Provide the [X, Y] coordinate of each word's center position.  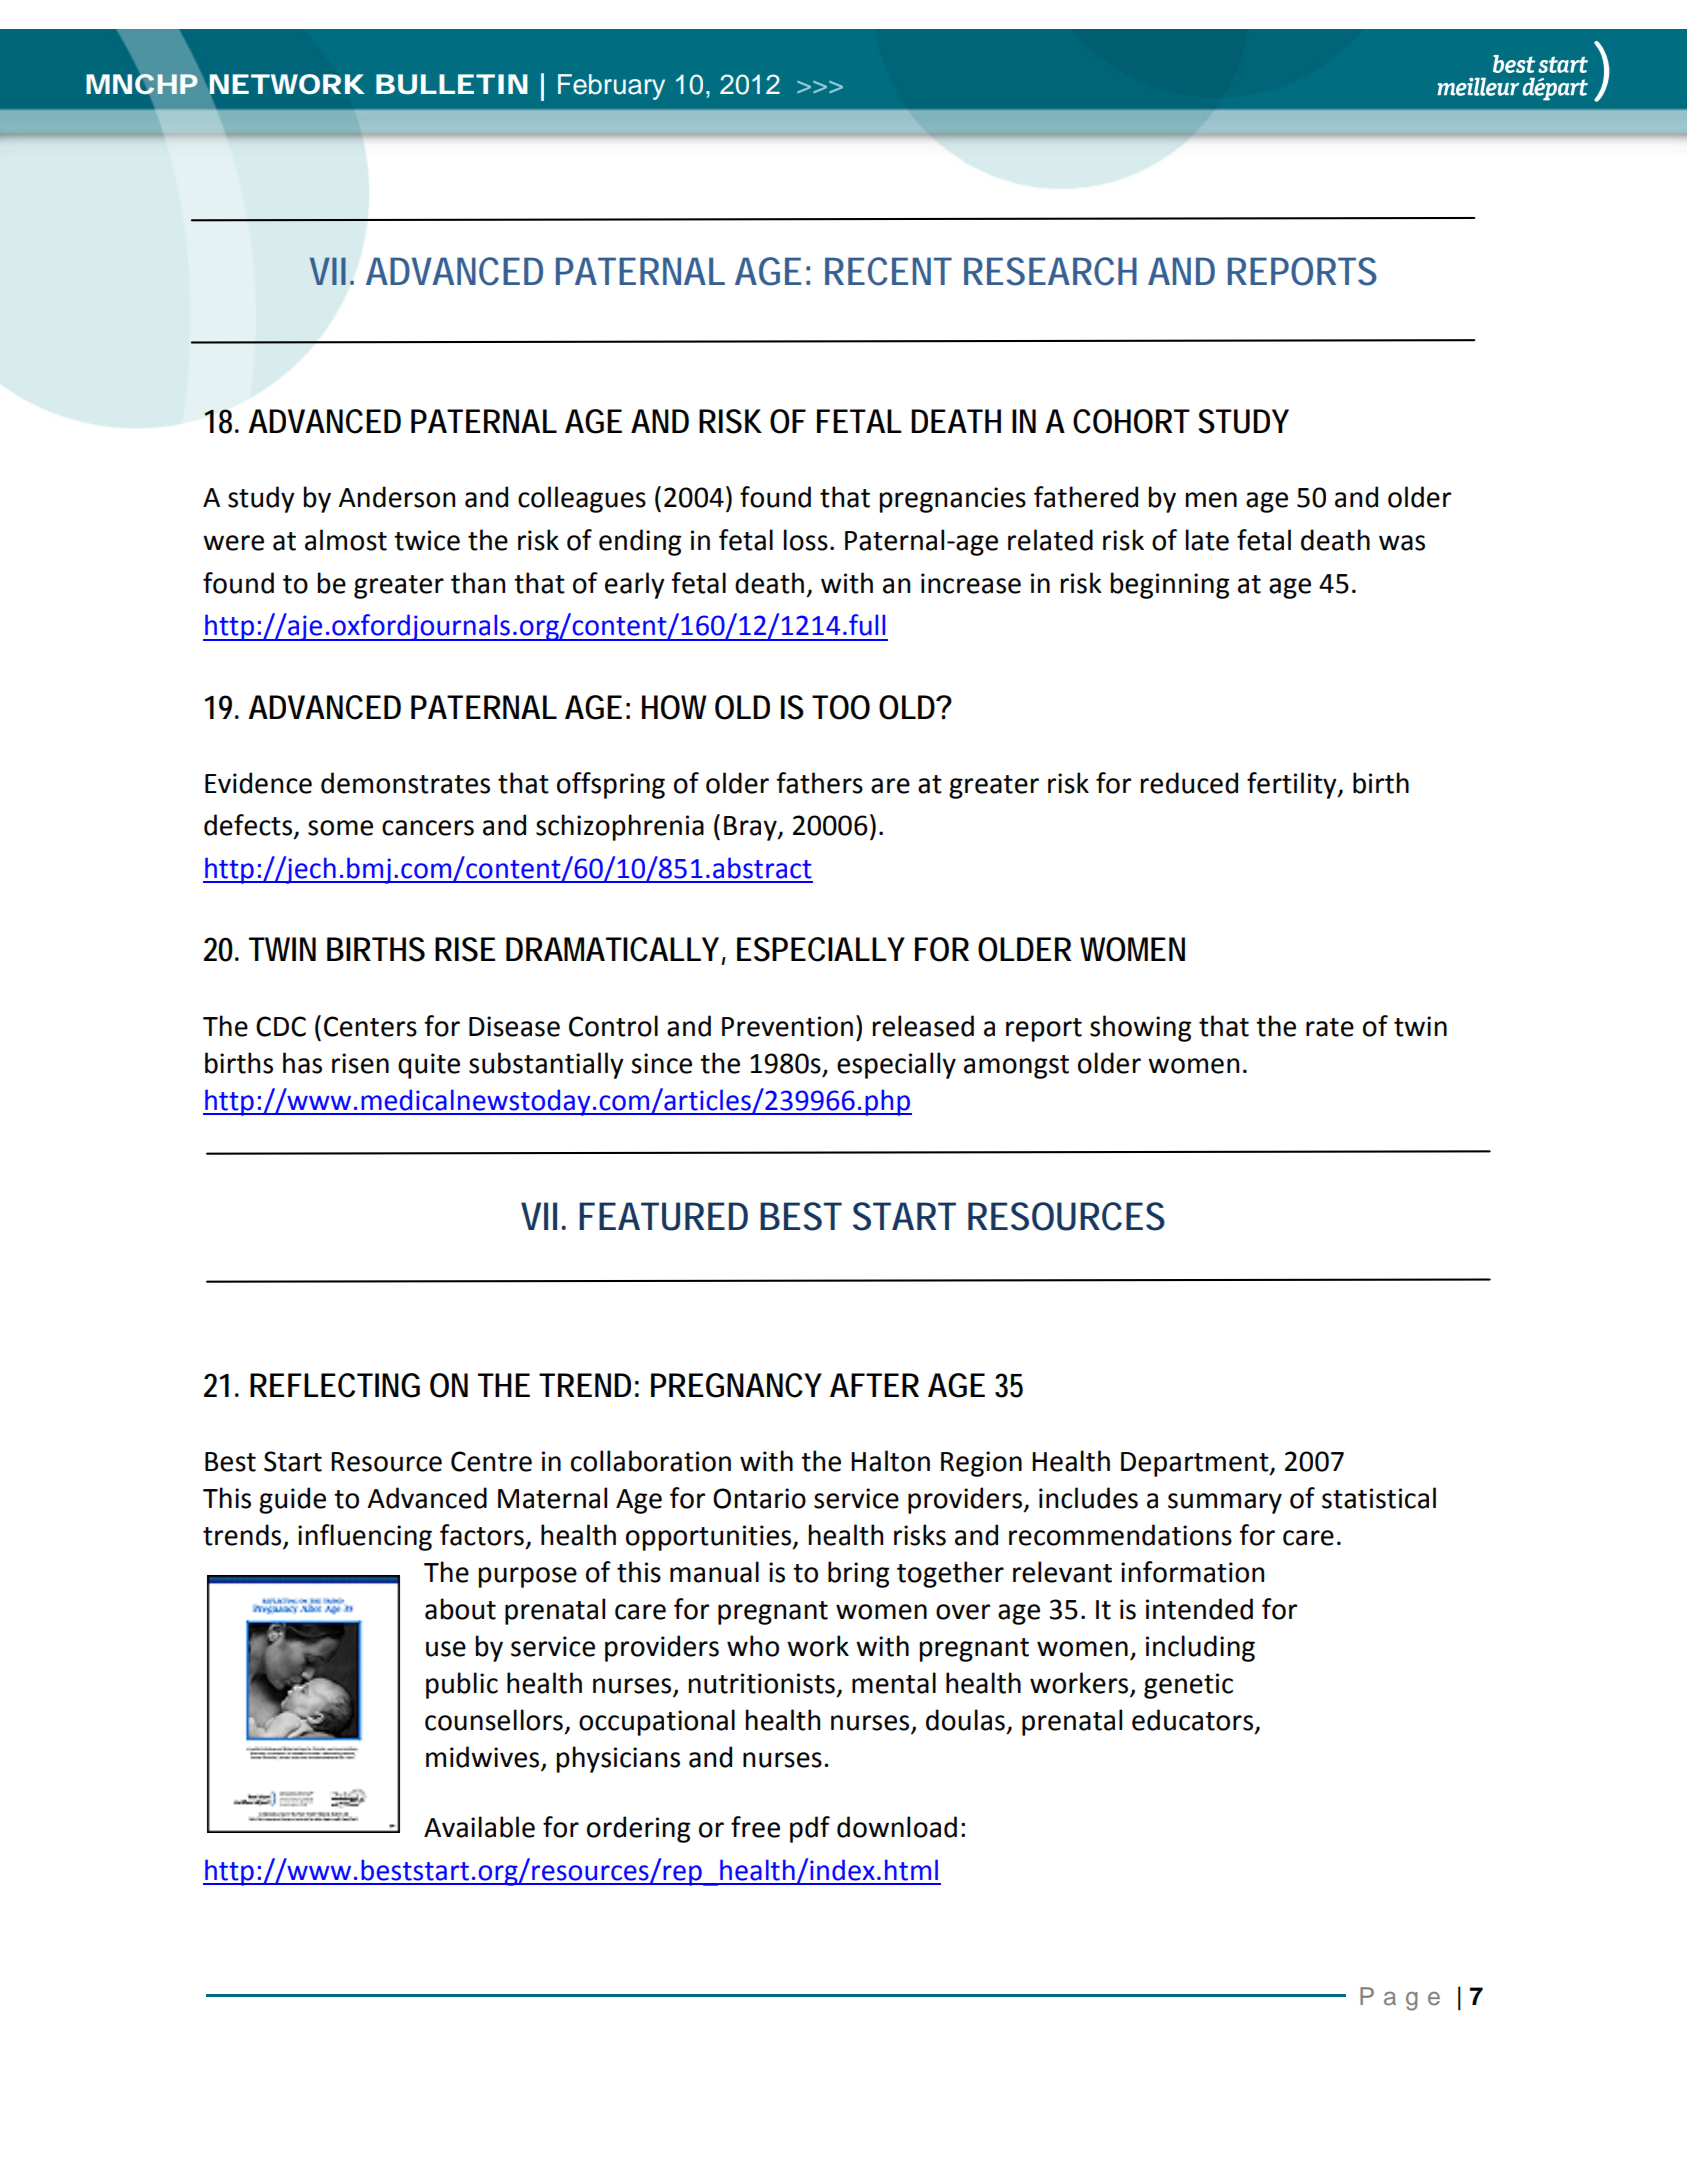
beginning [1170, 585]
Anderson [397, 497]
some [340, 828]
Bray [751, 828]
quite [429, 1066]
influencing [365, 1537]
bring [858, 1574]
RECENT [888, 271]
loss [806, 540]
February [611, 87]
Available [479, 1827]
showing [1140, 1028]
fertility [1293, 785]
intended [1199, 1609]
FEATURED [663, 1216]
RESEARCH [1050, 271]
